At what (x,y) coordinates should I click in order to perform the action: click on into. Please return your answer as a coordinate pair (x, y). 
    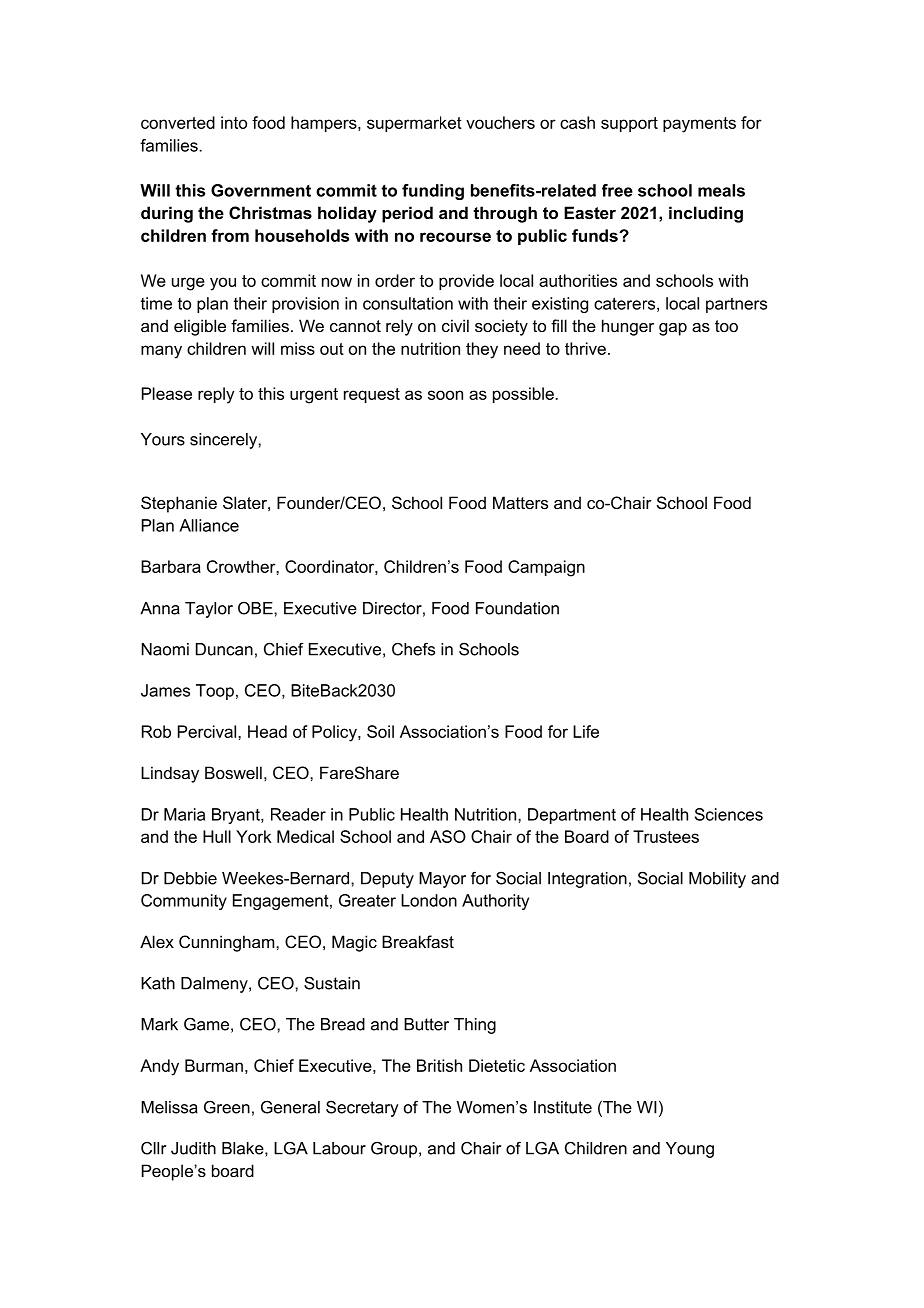
    Looking at the image, I should click on (234, 122).
